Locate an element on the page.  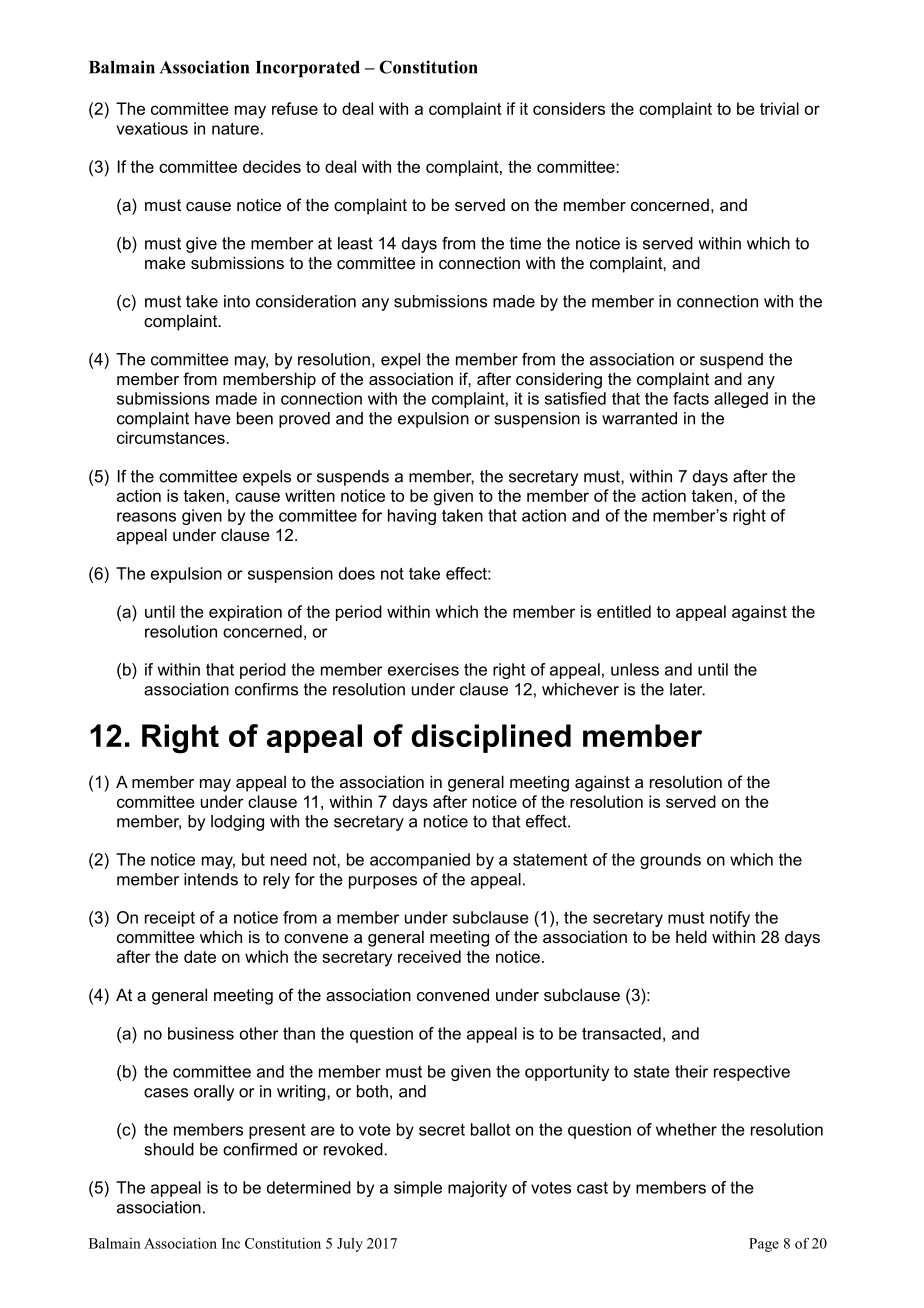
later is located at coordinates (687, 689).
